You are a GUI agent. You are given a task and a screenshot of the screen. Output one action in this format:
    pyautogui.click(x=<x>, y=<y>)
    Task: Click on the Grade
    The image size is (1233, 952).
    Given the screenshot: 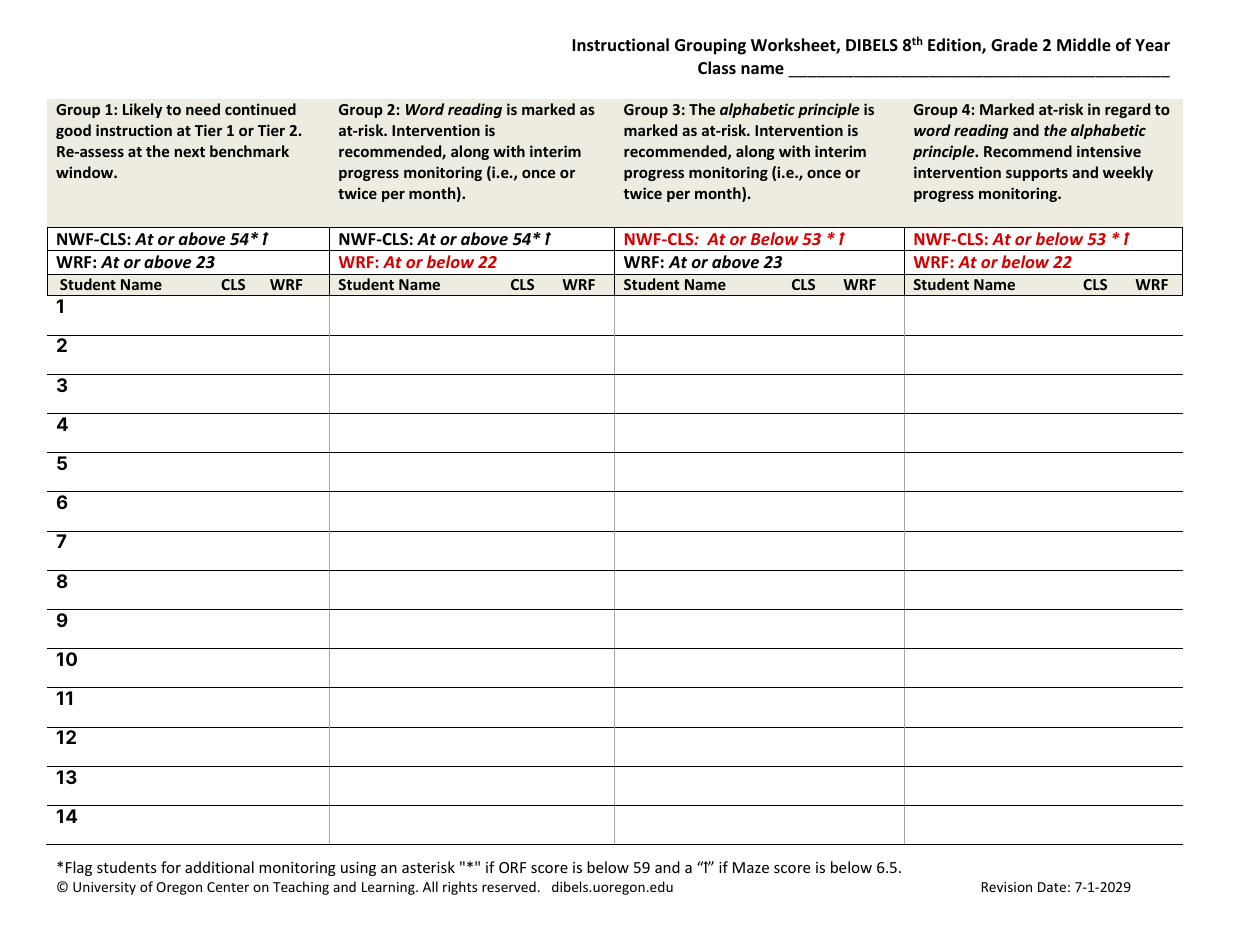 What is the action you would take?
    pyautogui.click(x=1014, y=45)
